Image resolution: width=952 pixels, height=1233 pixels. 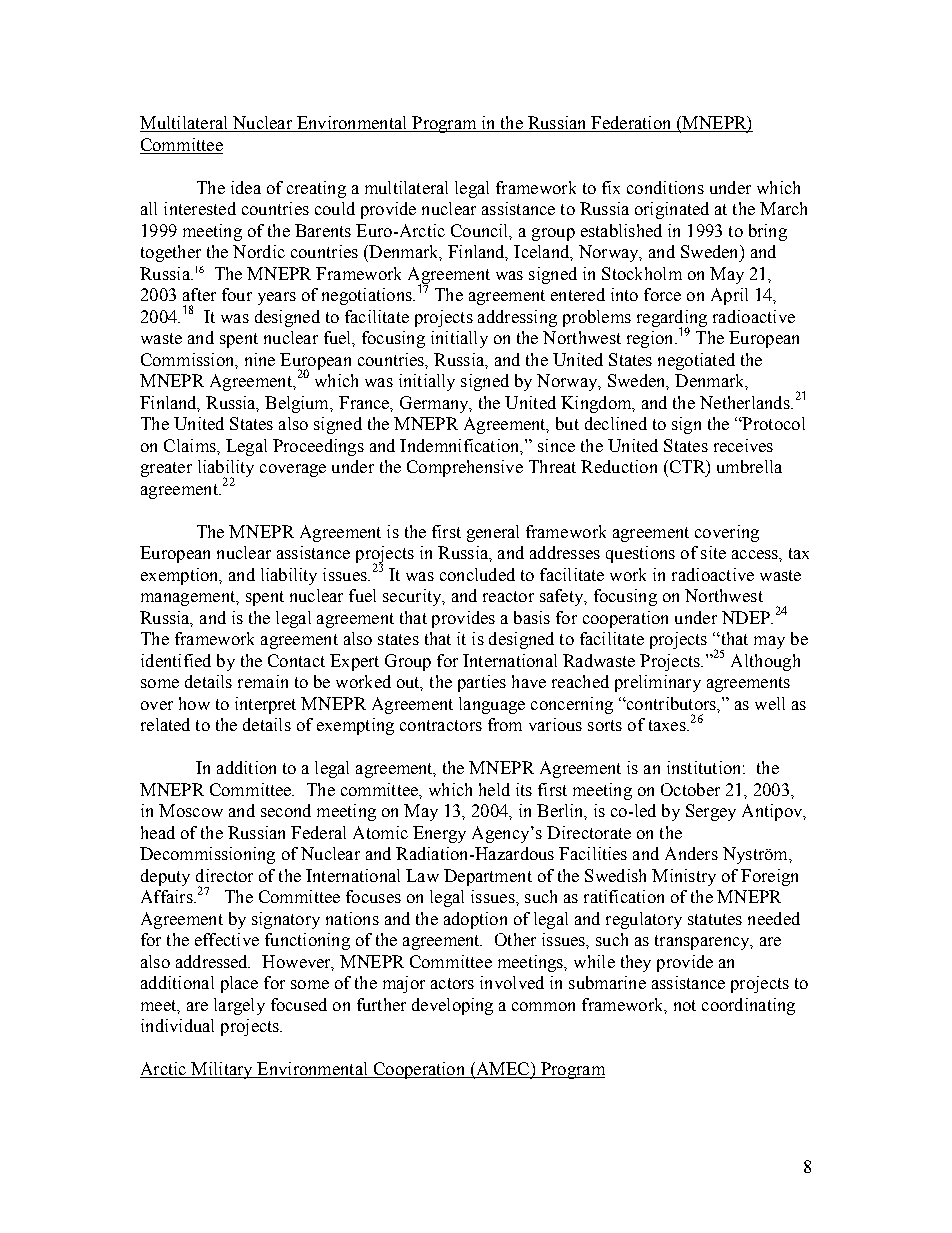 What do you see at coordinates (505, 724) in the screenshot?
I see `from` at bounding box center [505, 724].
